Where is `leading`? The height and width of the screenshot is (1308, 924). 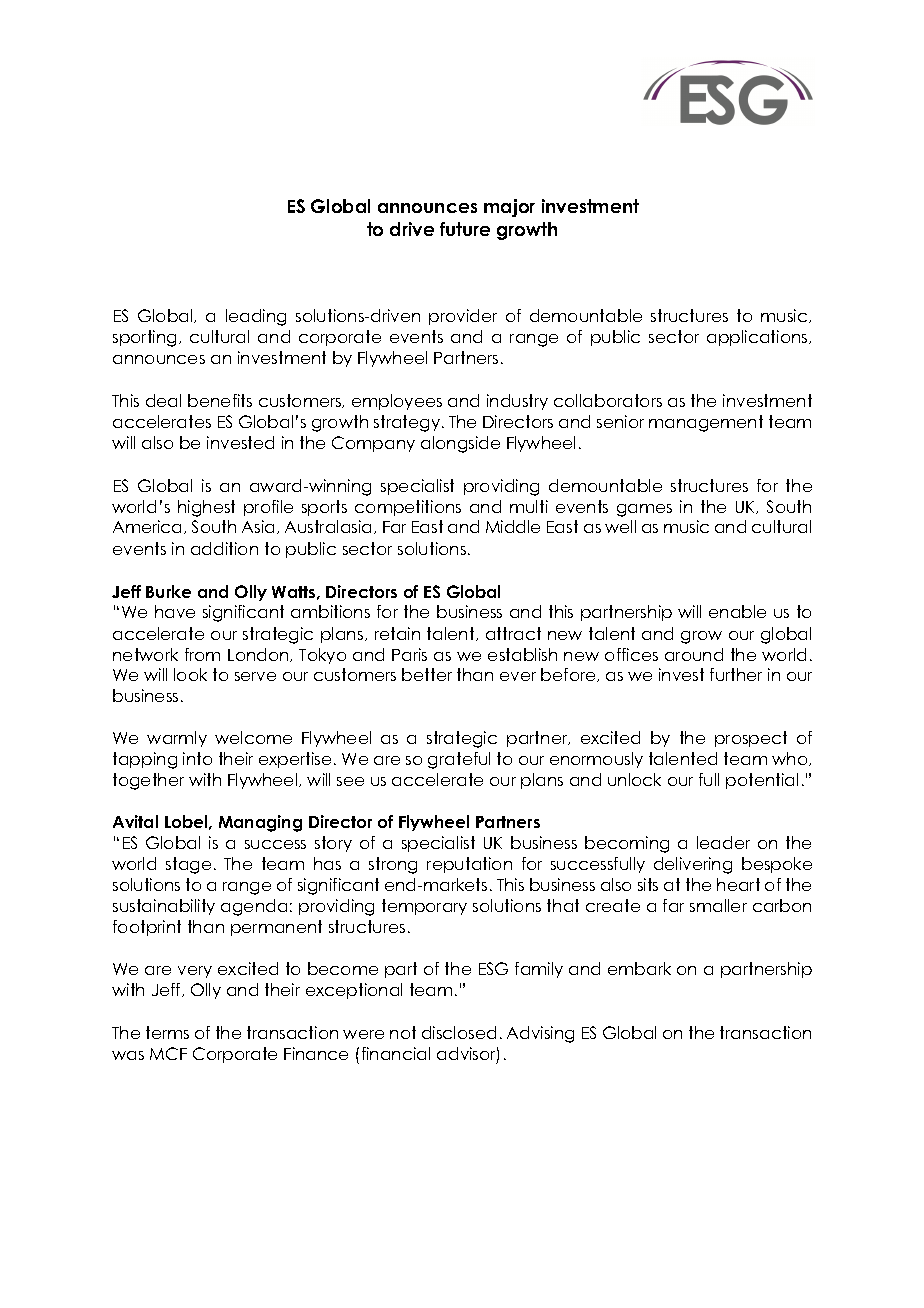 leading is located at coordinates (256, 317).
